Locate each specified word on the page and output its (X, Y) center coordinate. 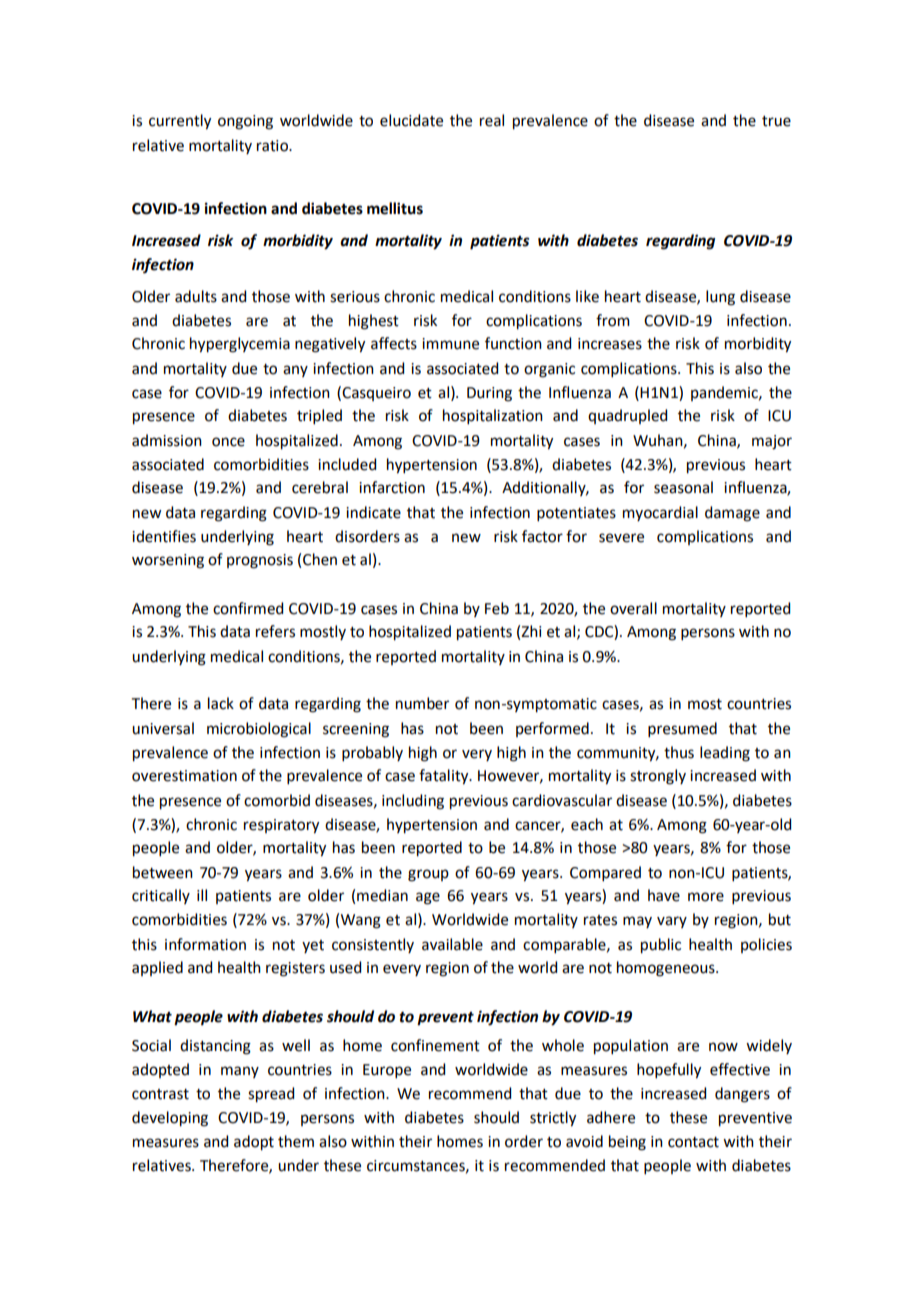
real (492, 120)
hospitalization (493, 416)
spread (271, 1095)
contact (693, 1142)
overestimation (184, 776)
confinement (435, 1045)
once (228, 442)
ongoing (245, 122)
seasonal (683, 487)
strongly (658, 777)
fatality (445, 777)
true (776, 121)
